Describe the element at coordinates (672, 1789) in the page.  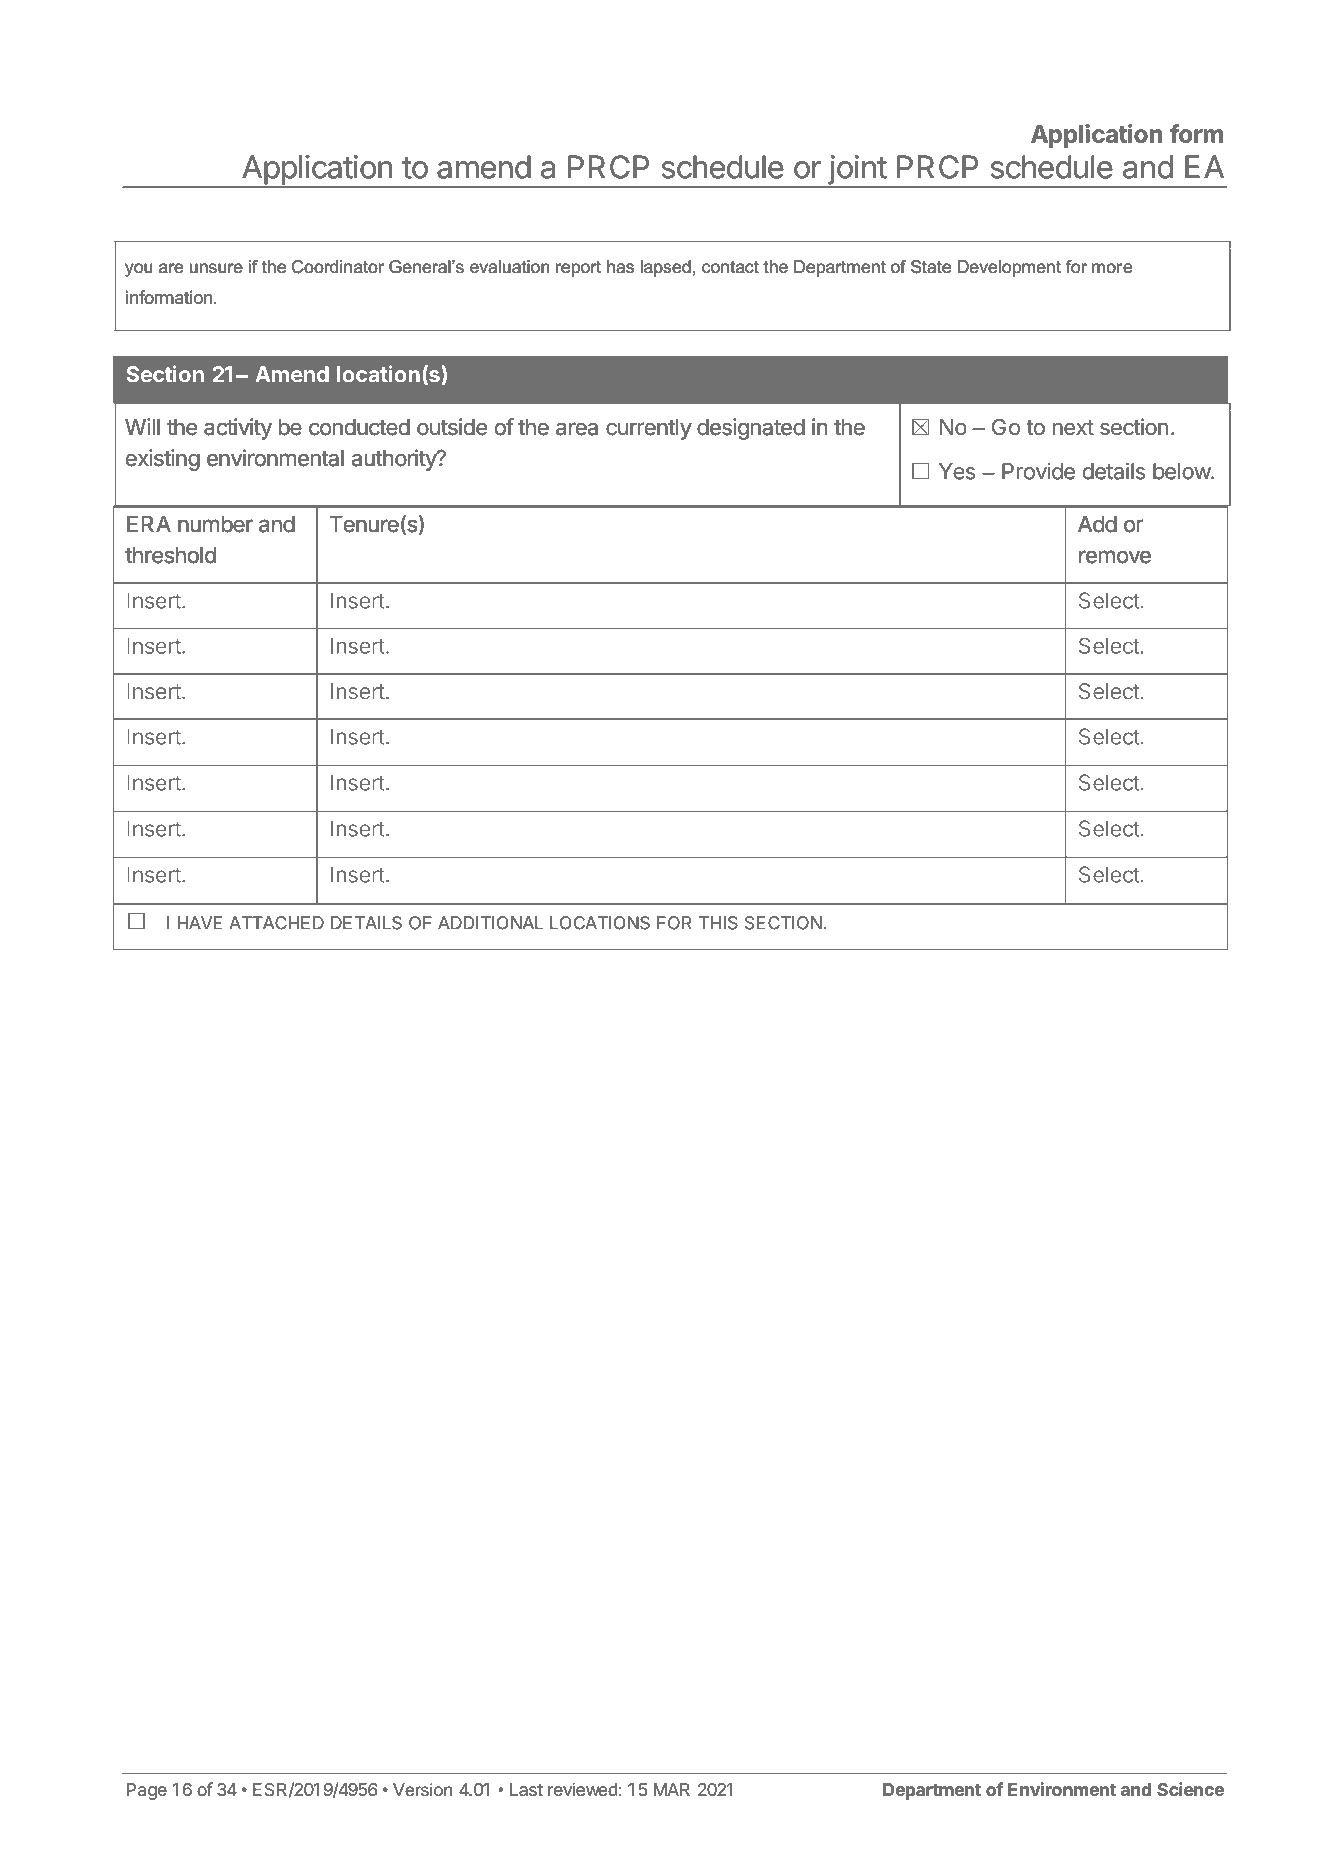
I see `MAR` at that location.
